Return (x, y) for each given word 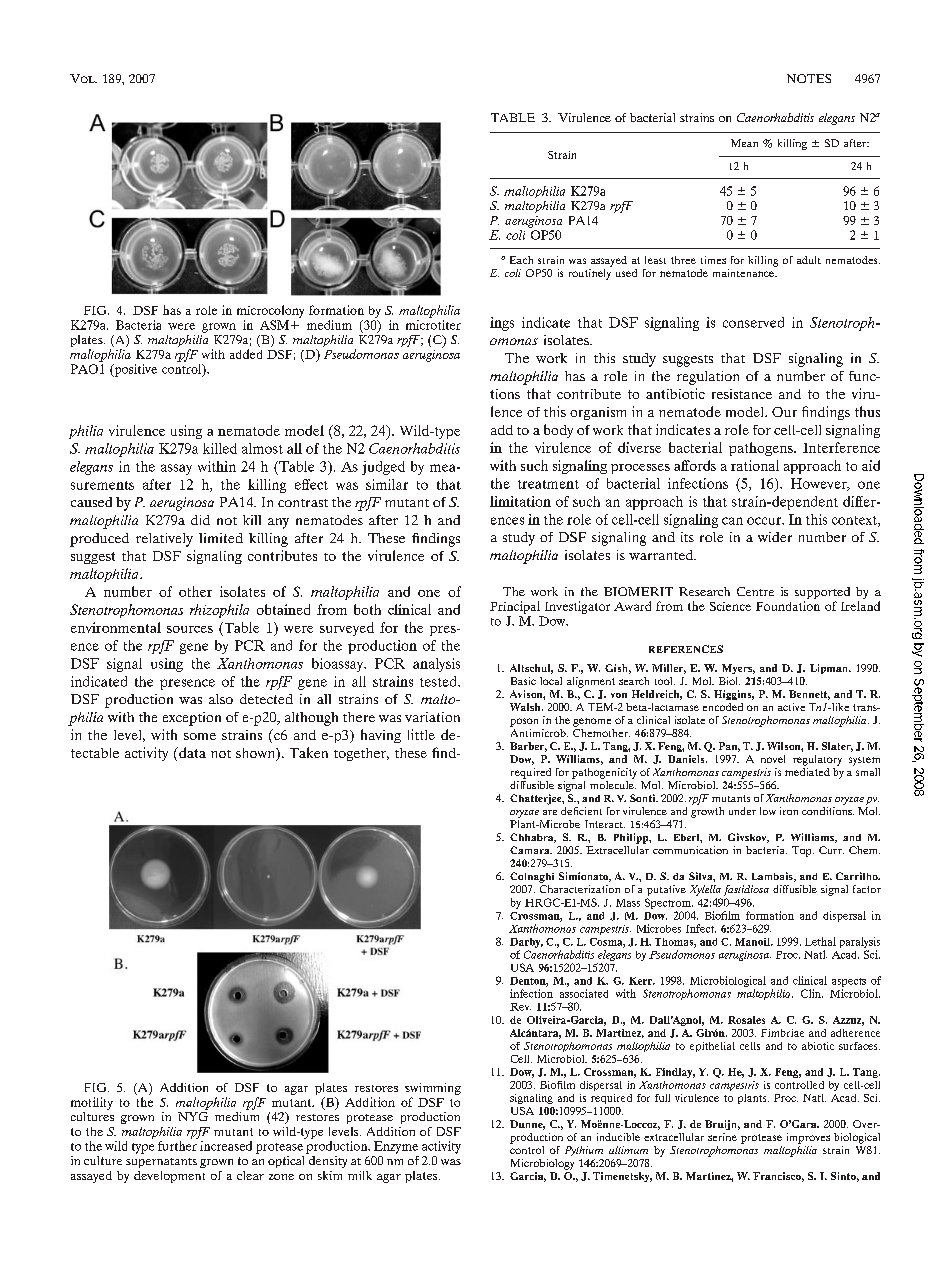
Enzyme (396, 1147)
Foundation (788, 606)
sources (190, 629)
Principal (515, 607)
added (246, 354)
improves (808, 1138)
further (177, 1146)
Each (521, 260)
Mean (744, 143)
